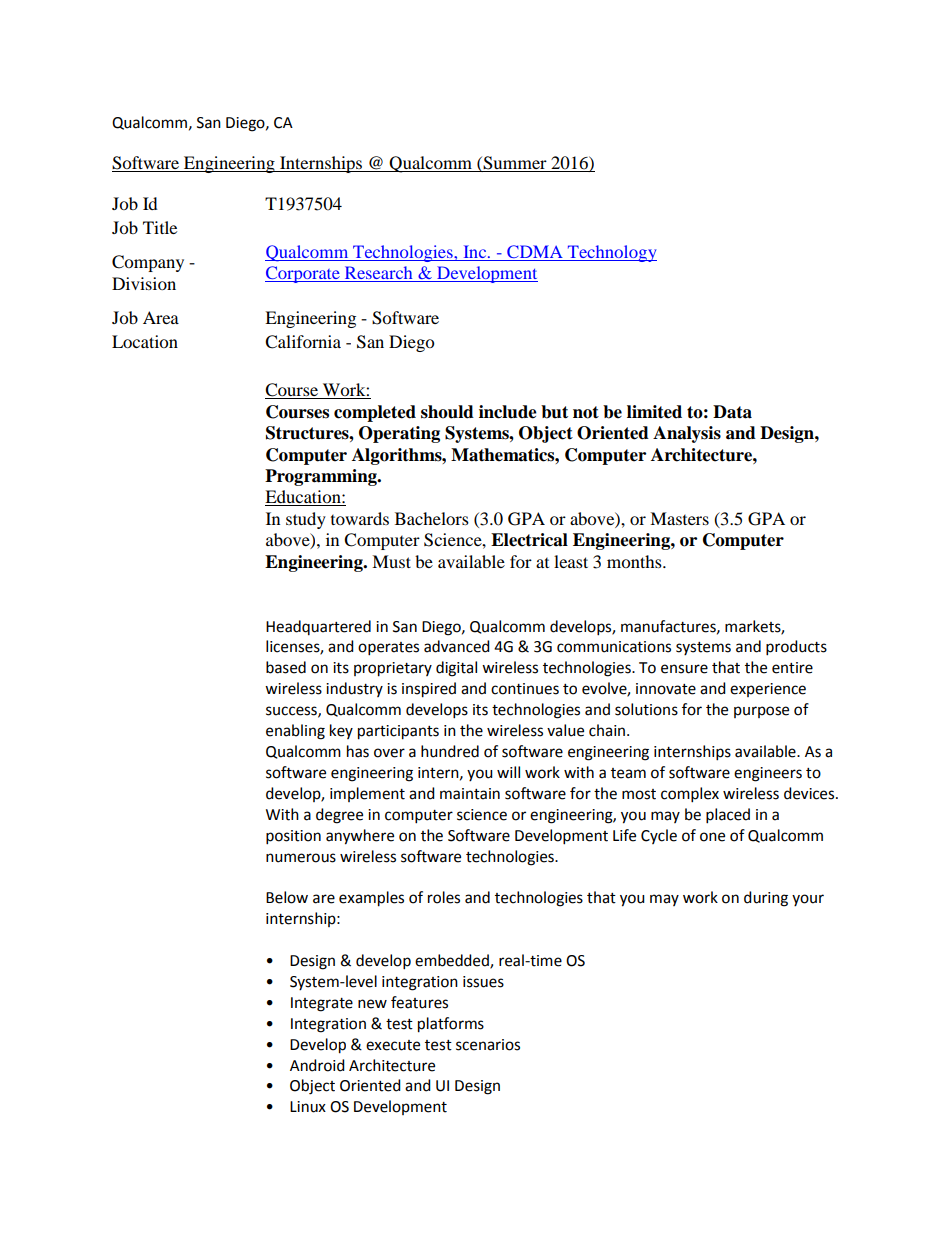 The width and height of the screenshot is (952, 1233). Describe the element at coordinates (611, 253) in the screenshot. I see `Technology` at that location.
